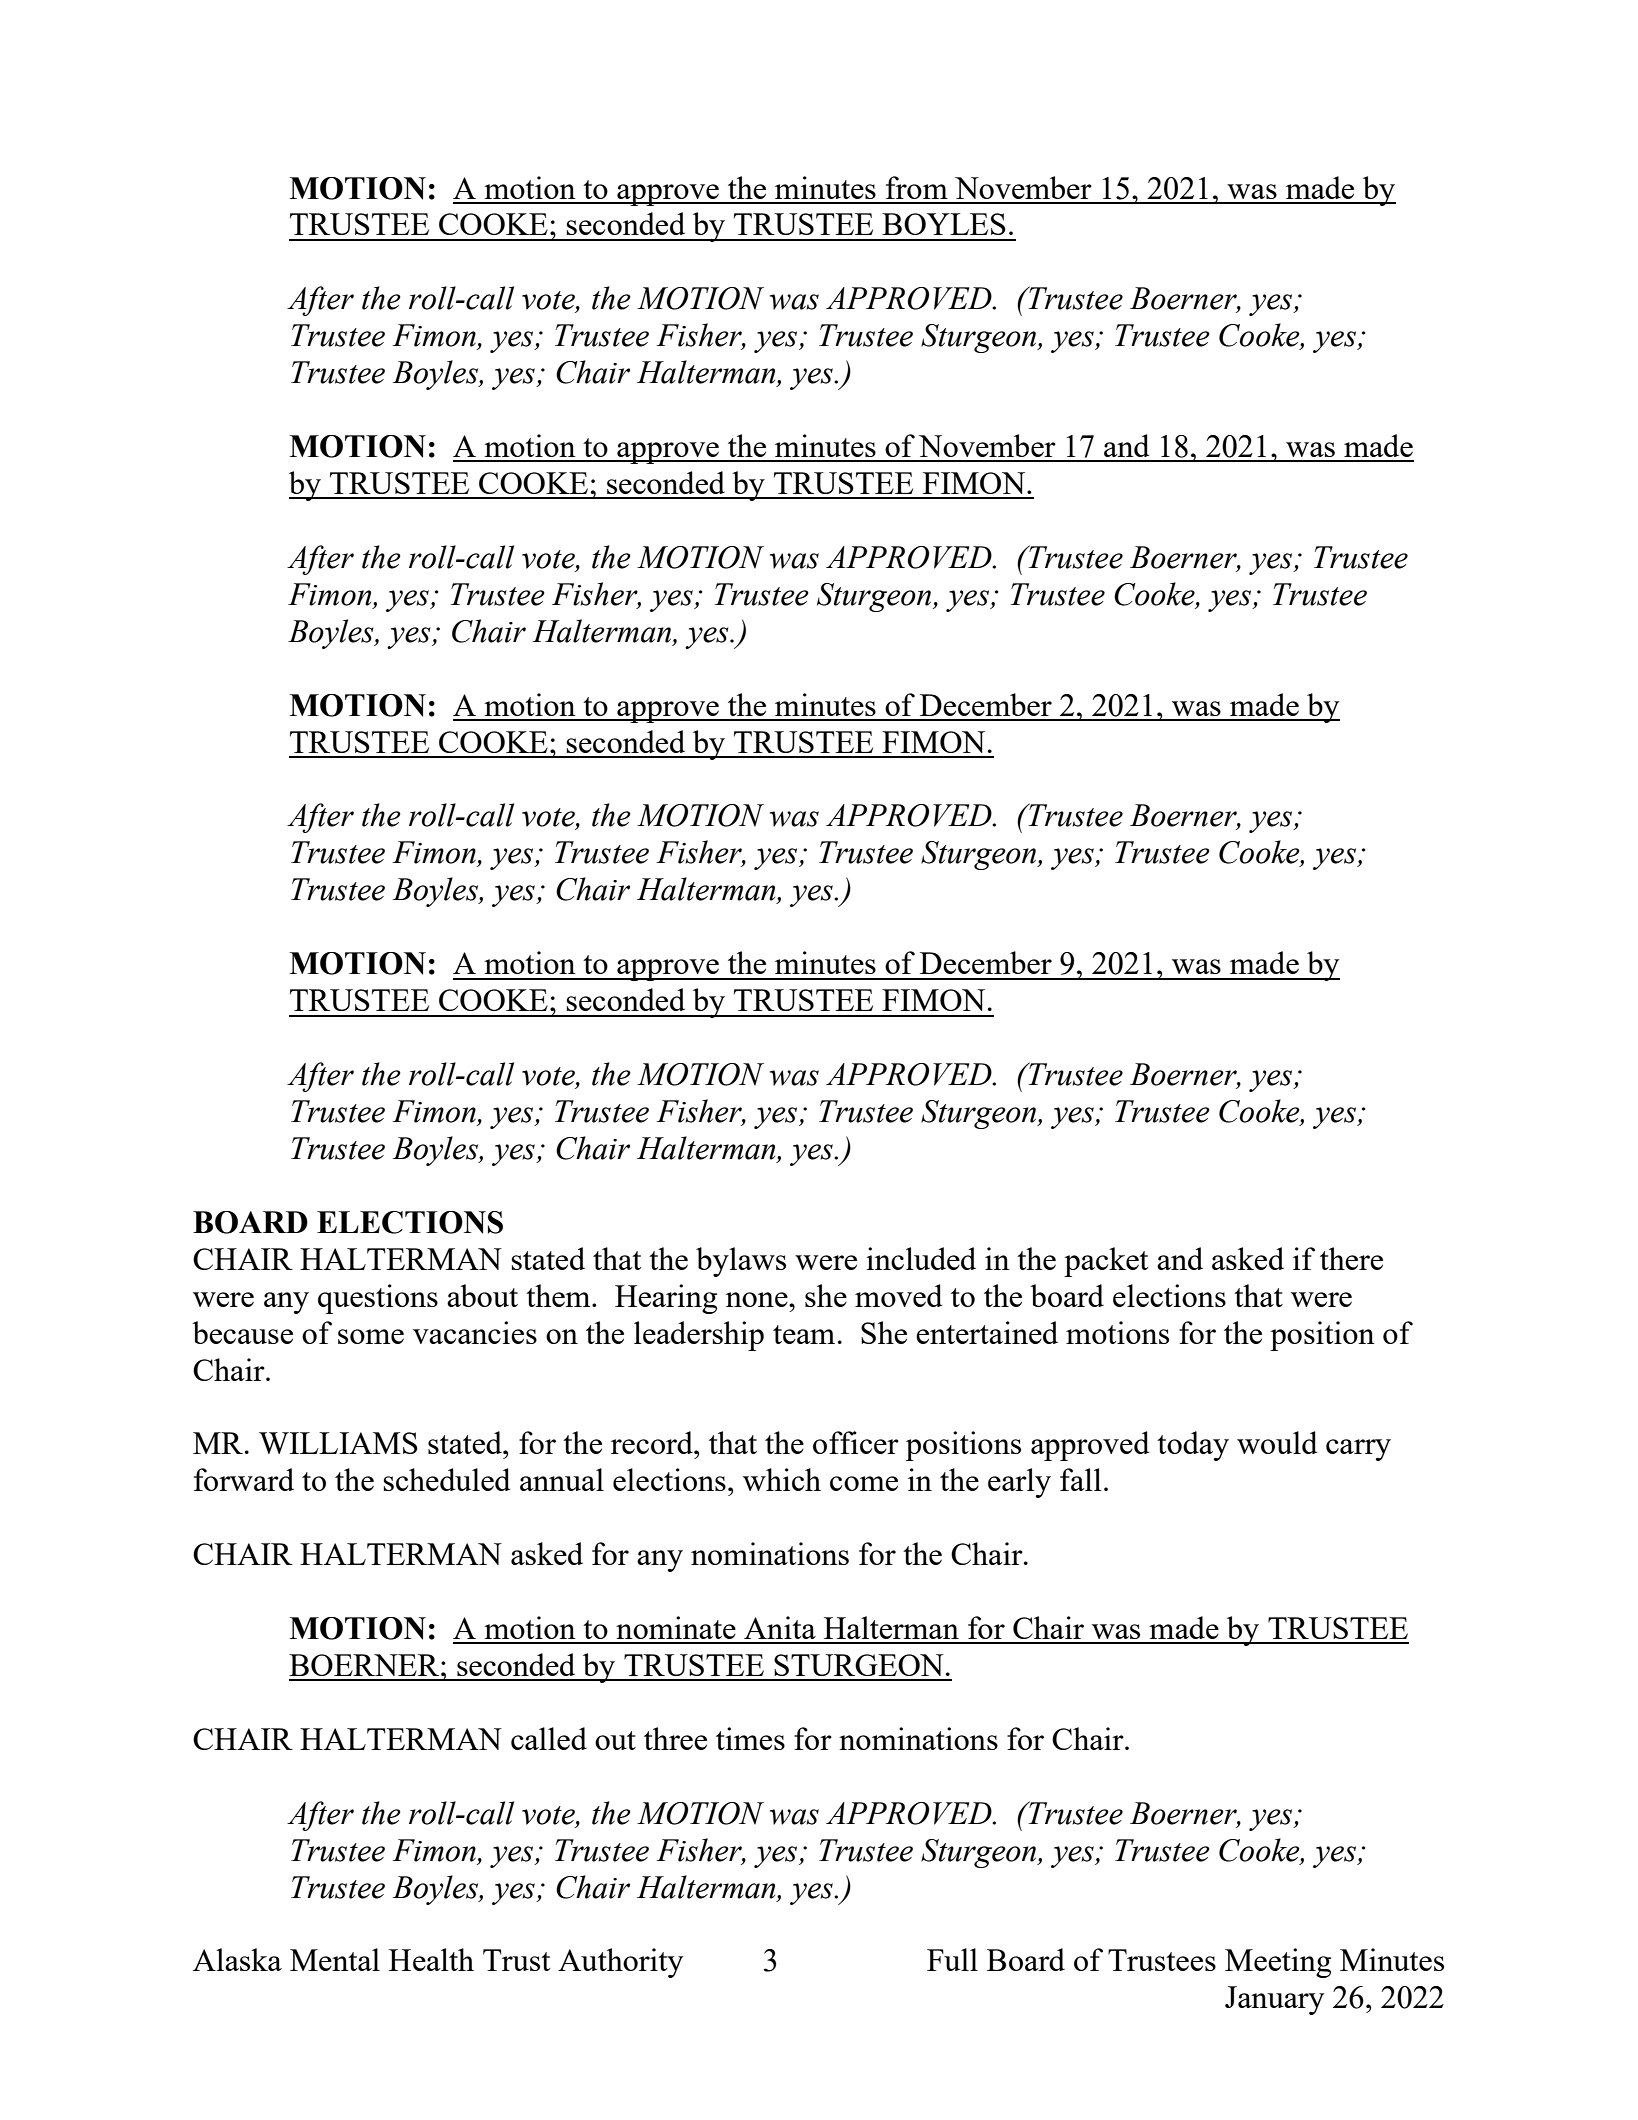 This screenshot has width=1638, height=2120. What do you see at coordinates (447, 1479) in the screenshot?
I see `scheduled` at bounding box center [447, 1479].
